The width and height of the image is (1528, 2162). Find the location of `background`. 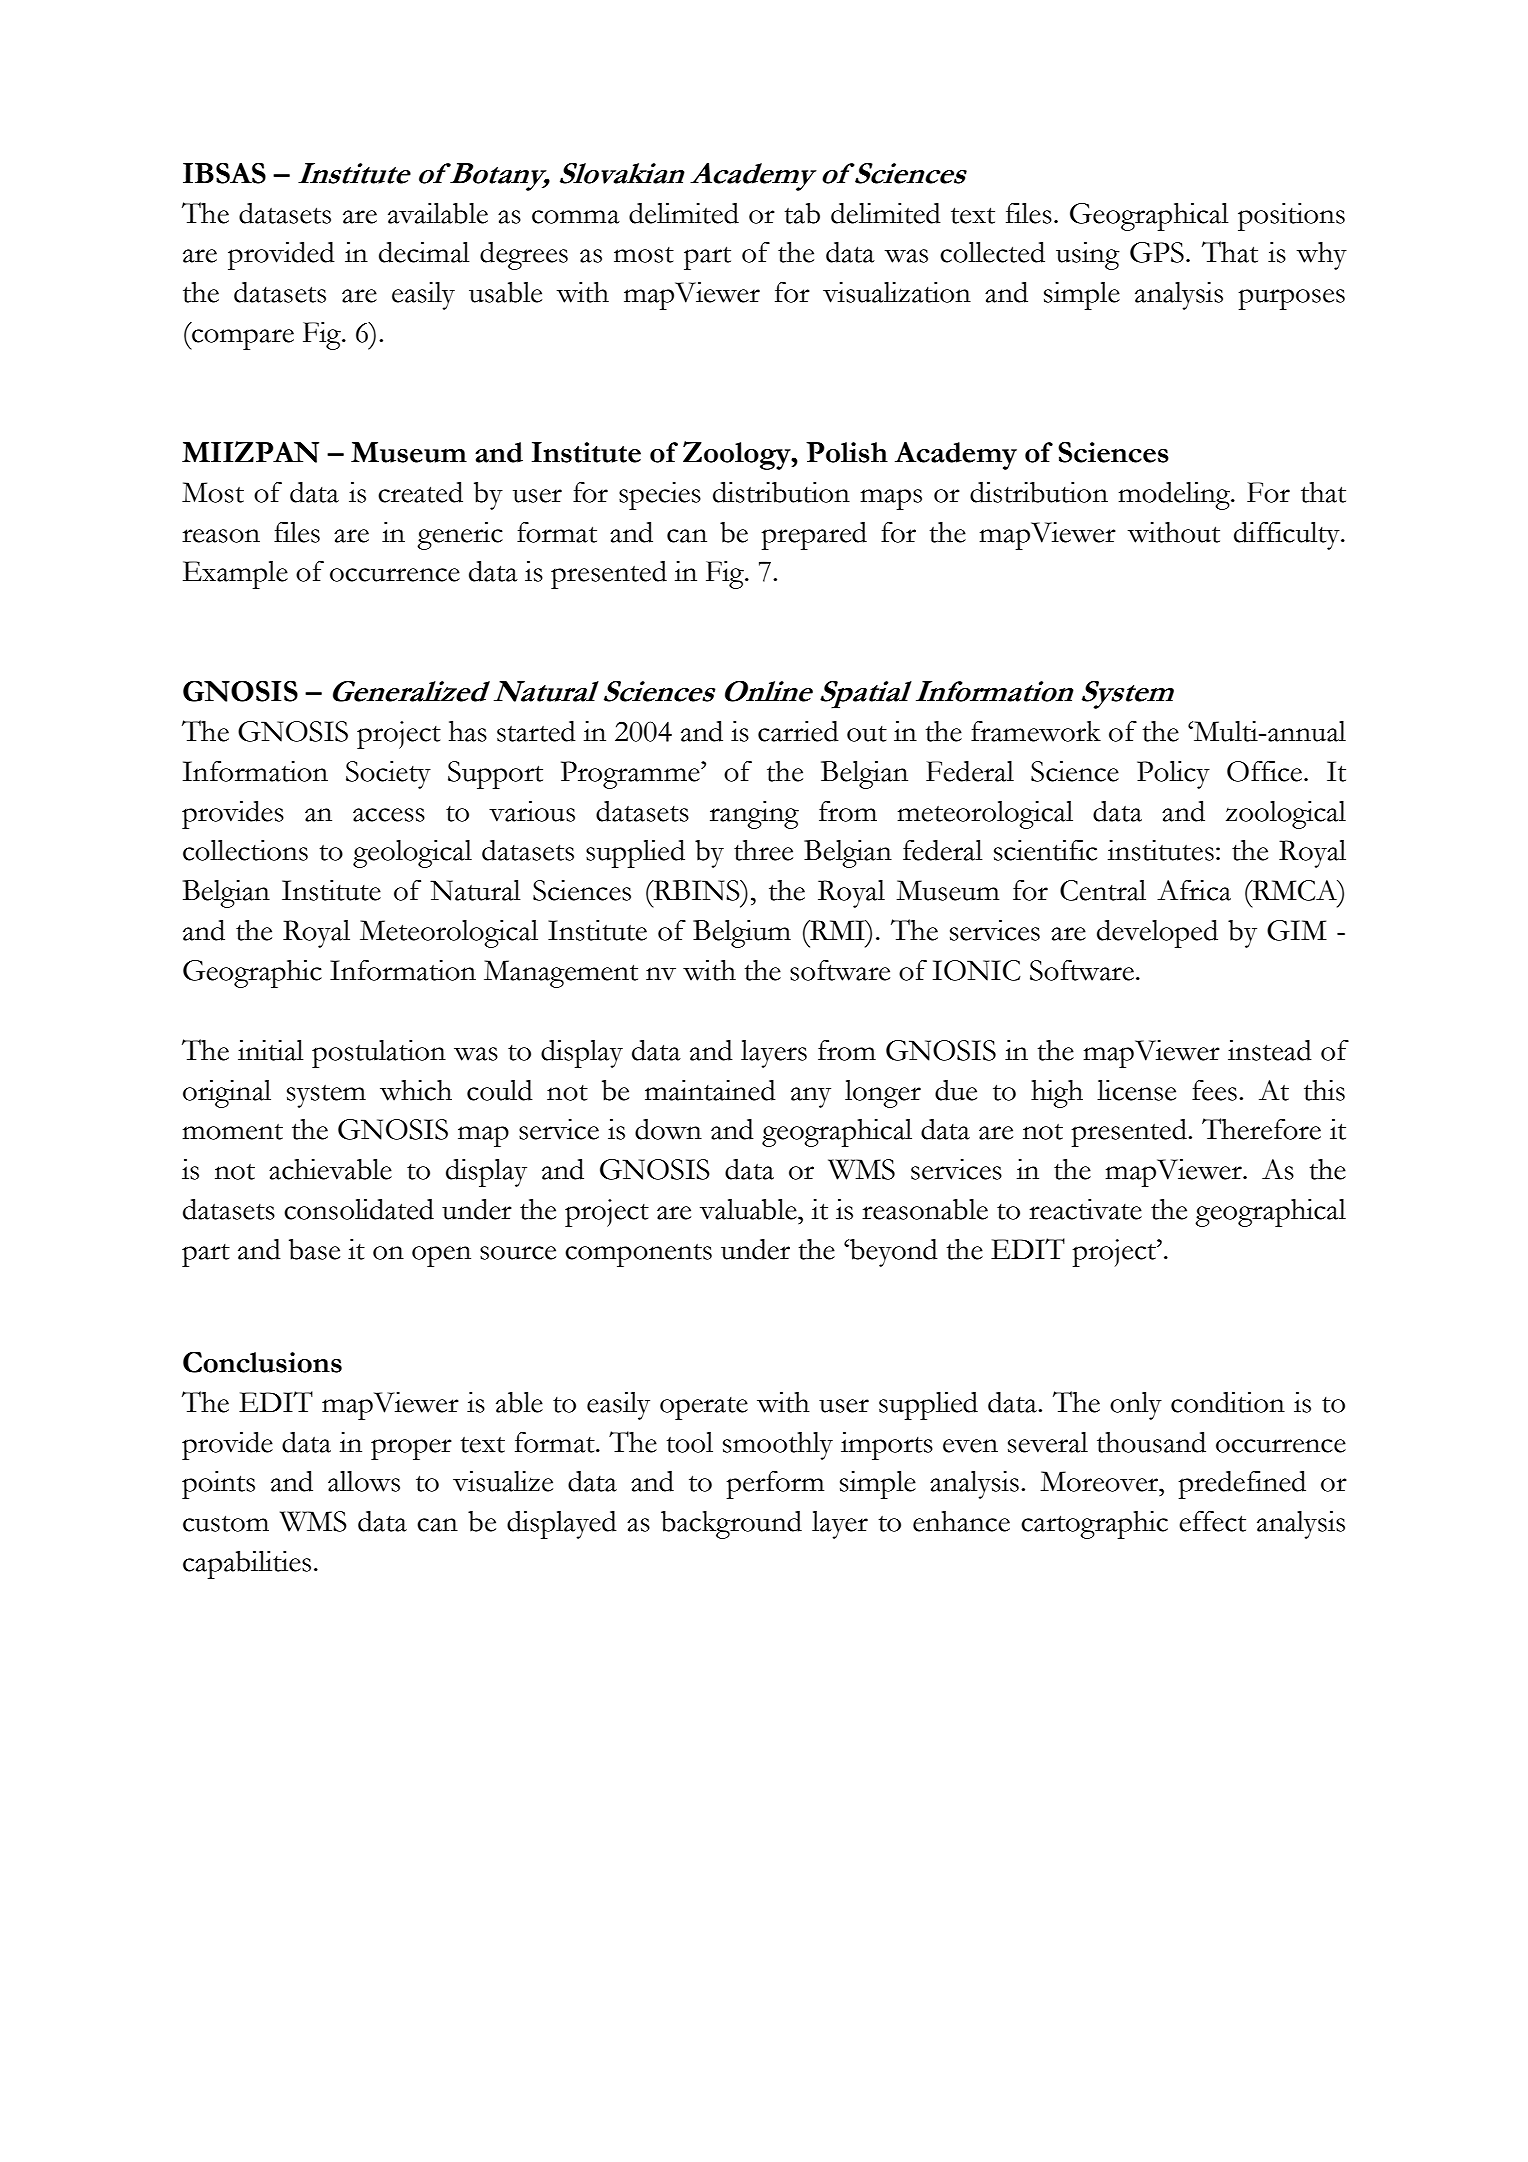

background is located at coordinates (731, 1525).
